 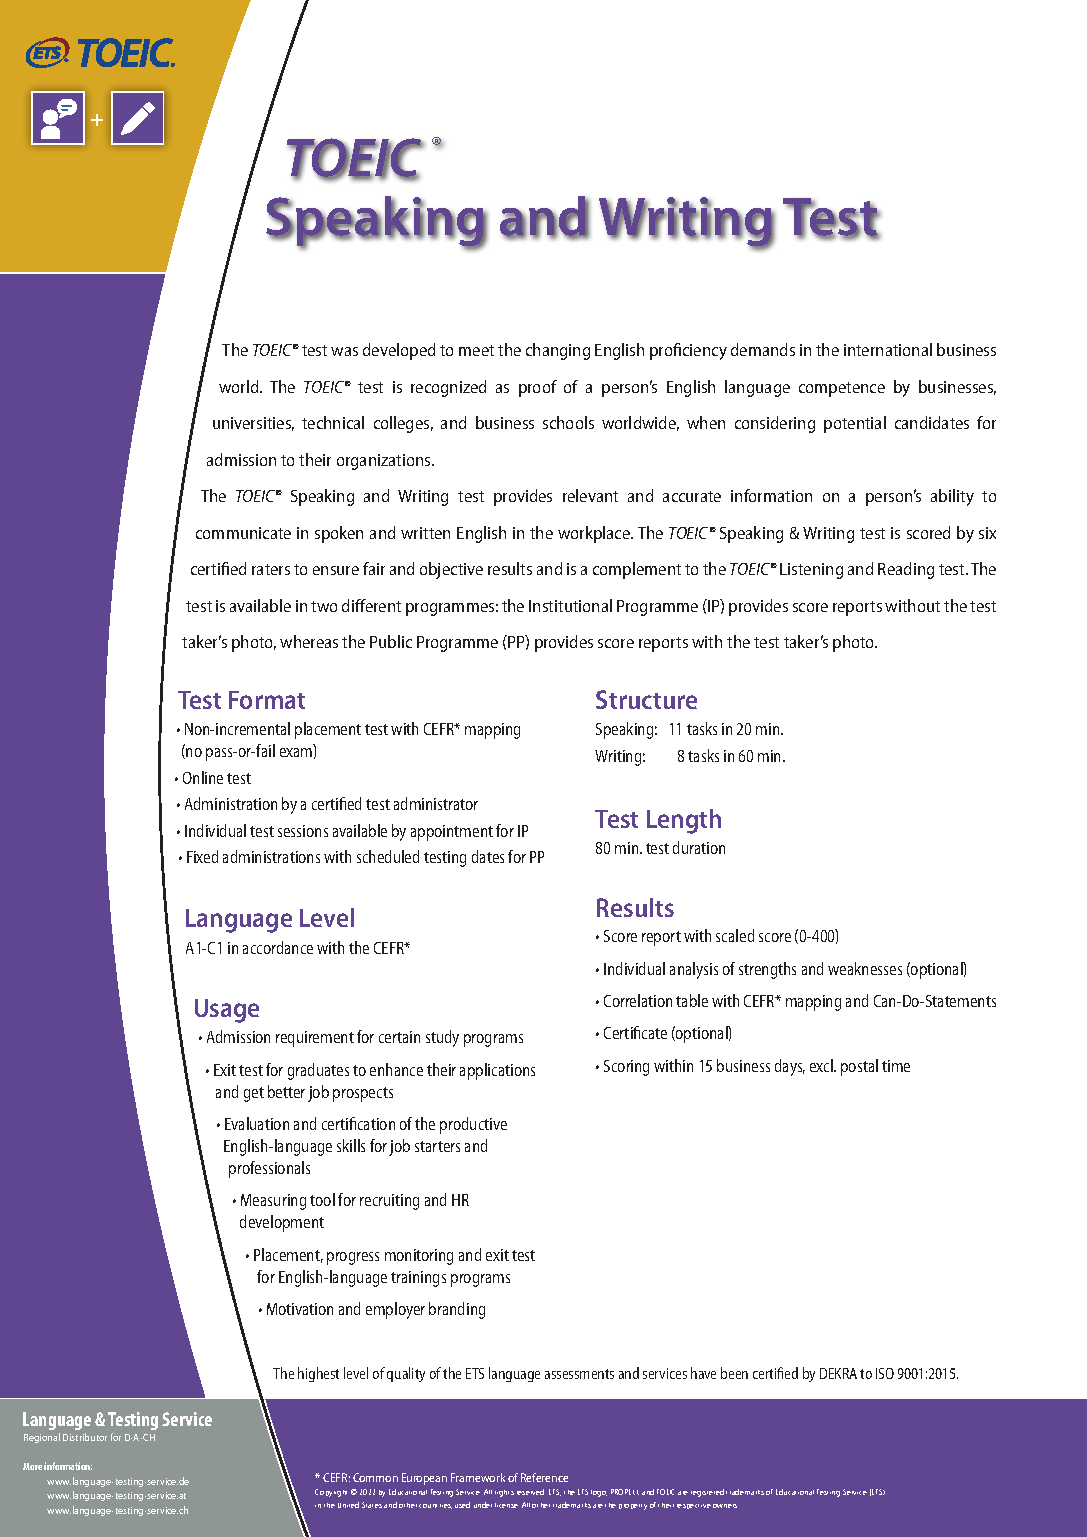 What do you see at coordinates (859, 1067) in the page?
I see `postal` at bounding box center [859, 1067].
